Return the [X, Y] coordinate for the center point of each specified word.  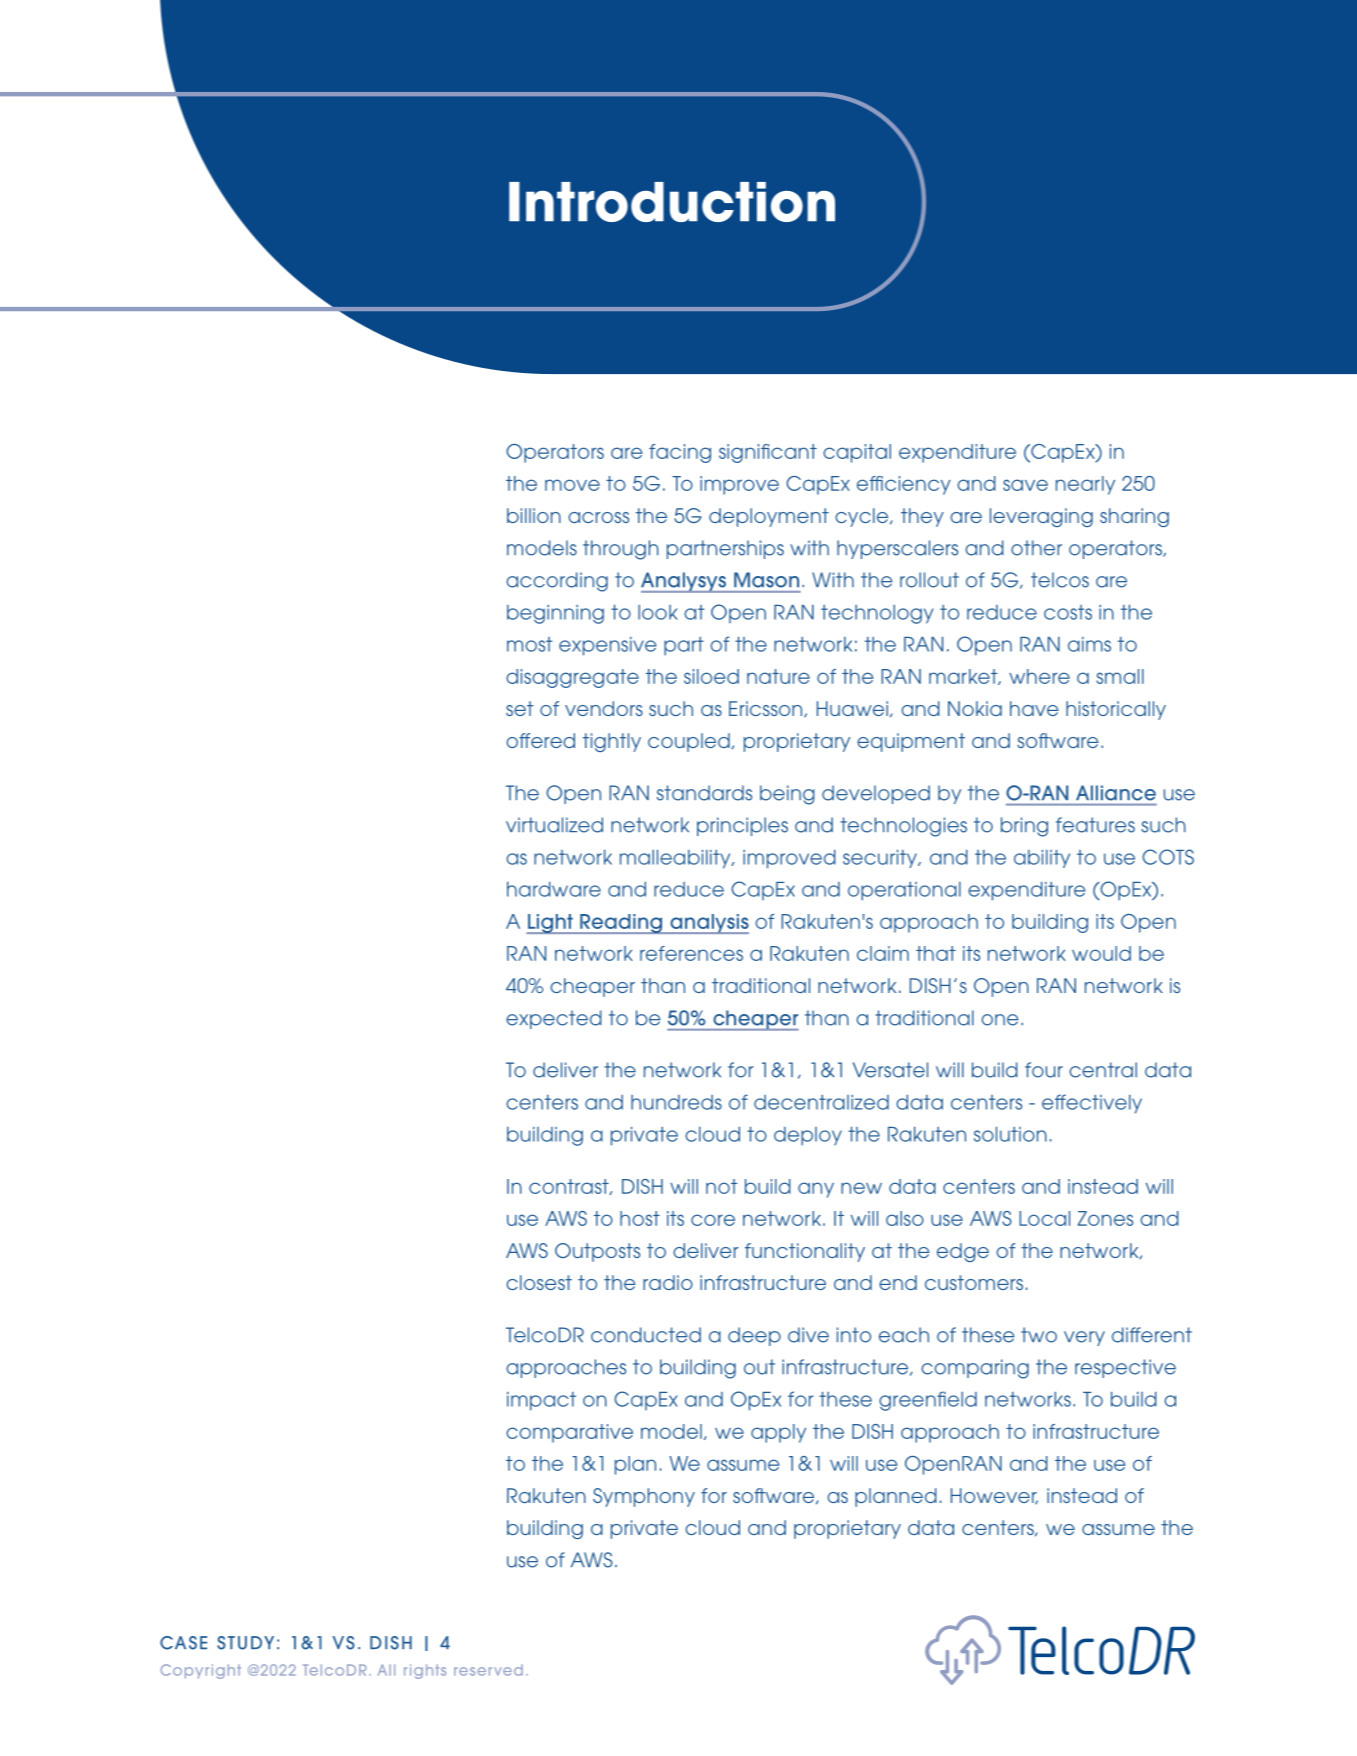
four [1044, 1070]
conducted [646, 1335]
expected [554, 1019]
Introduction [672, 202]
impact [541, 1401]
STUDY [245, 1643]
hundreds [676, 1102]
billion [534, 515]
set [520, 708]
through [621, 550]
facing [680, 453]
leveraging [1041, 517]
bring [1024, 827]
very [1084, 1338]
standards [704, 793]
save [1025, 485]
